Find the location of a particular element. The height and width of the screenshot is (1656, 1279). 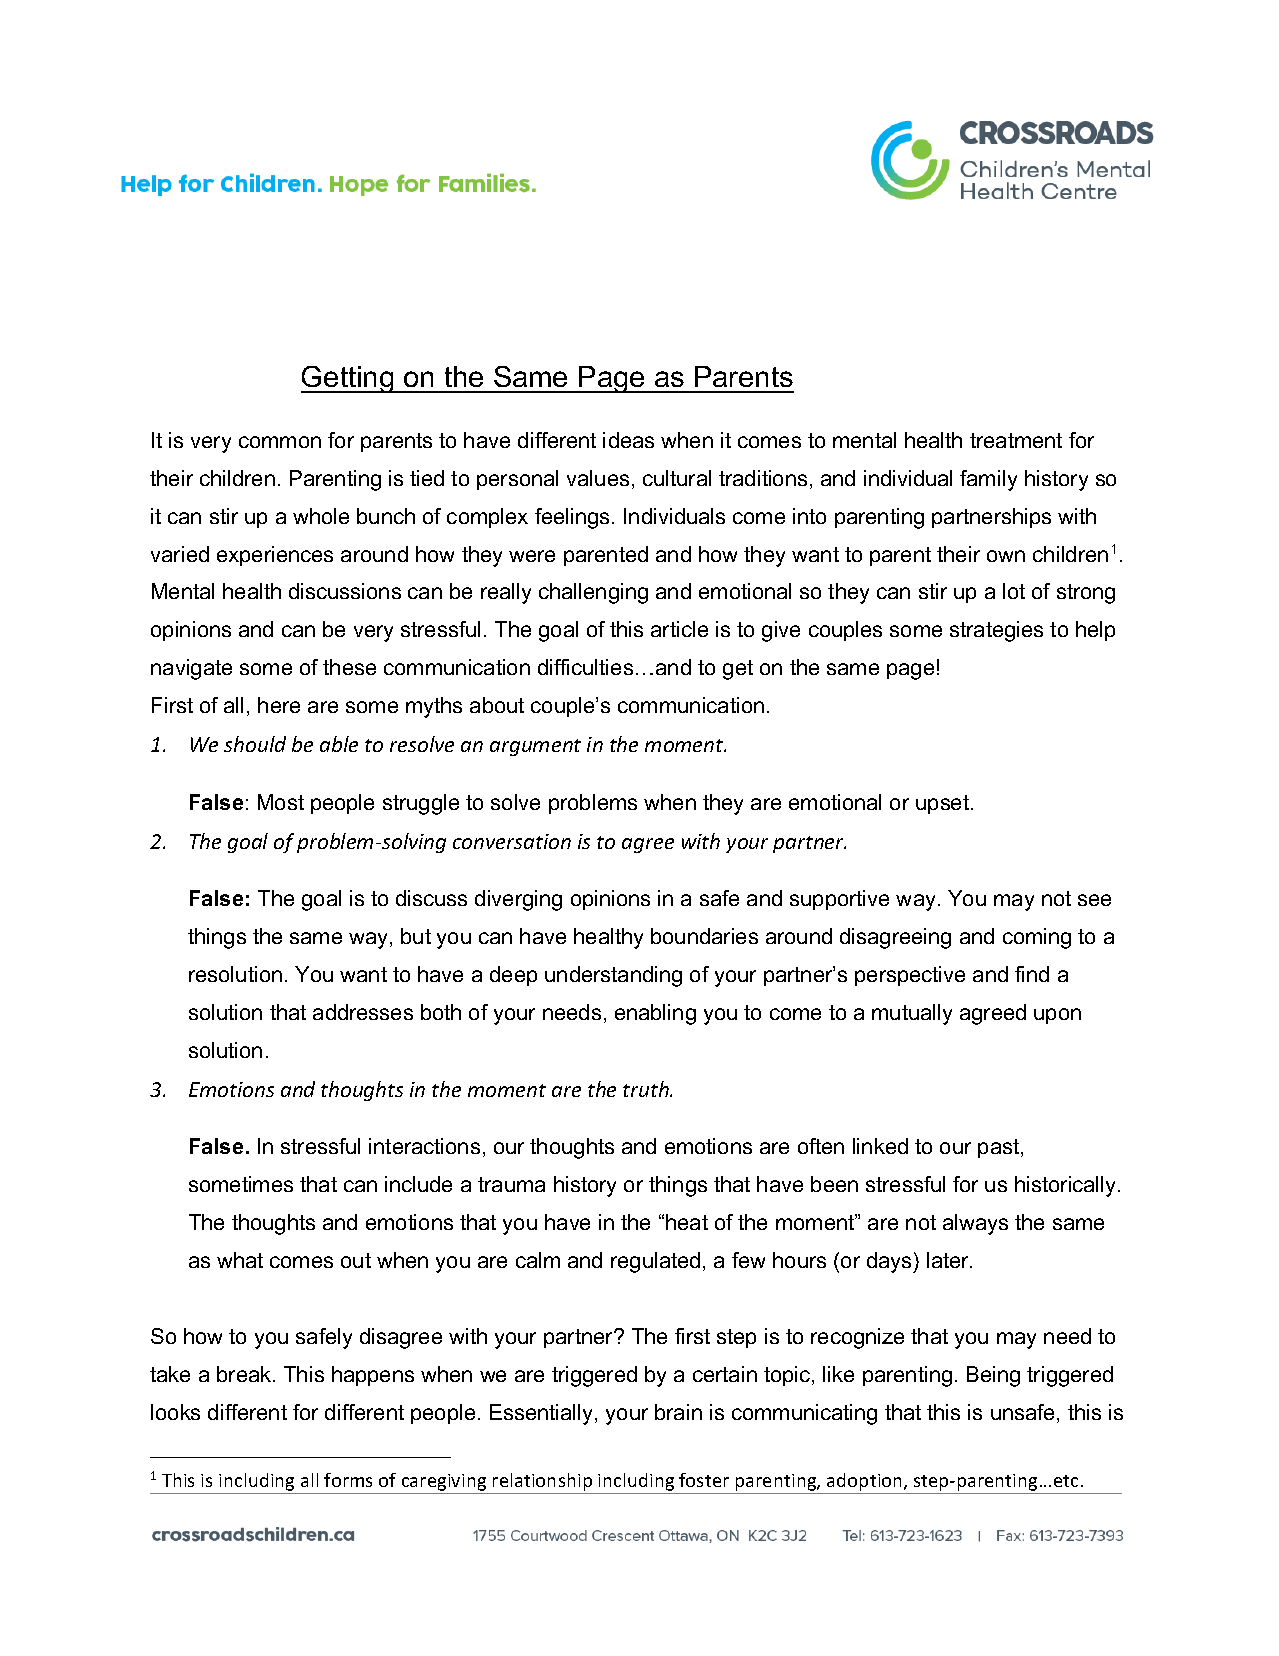

common is located at coordinates (280, 442).
